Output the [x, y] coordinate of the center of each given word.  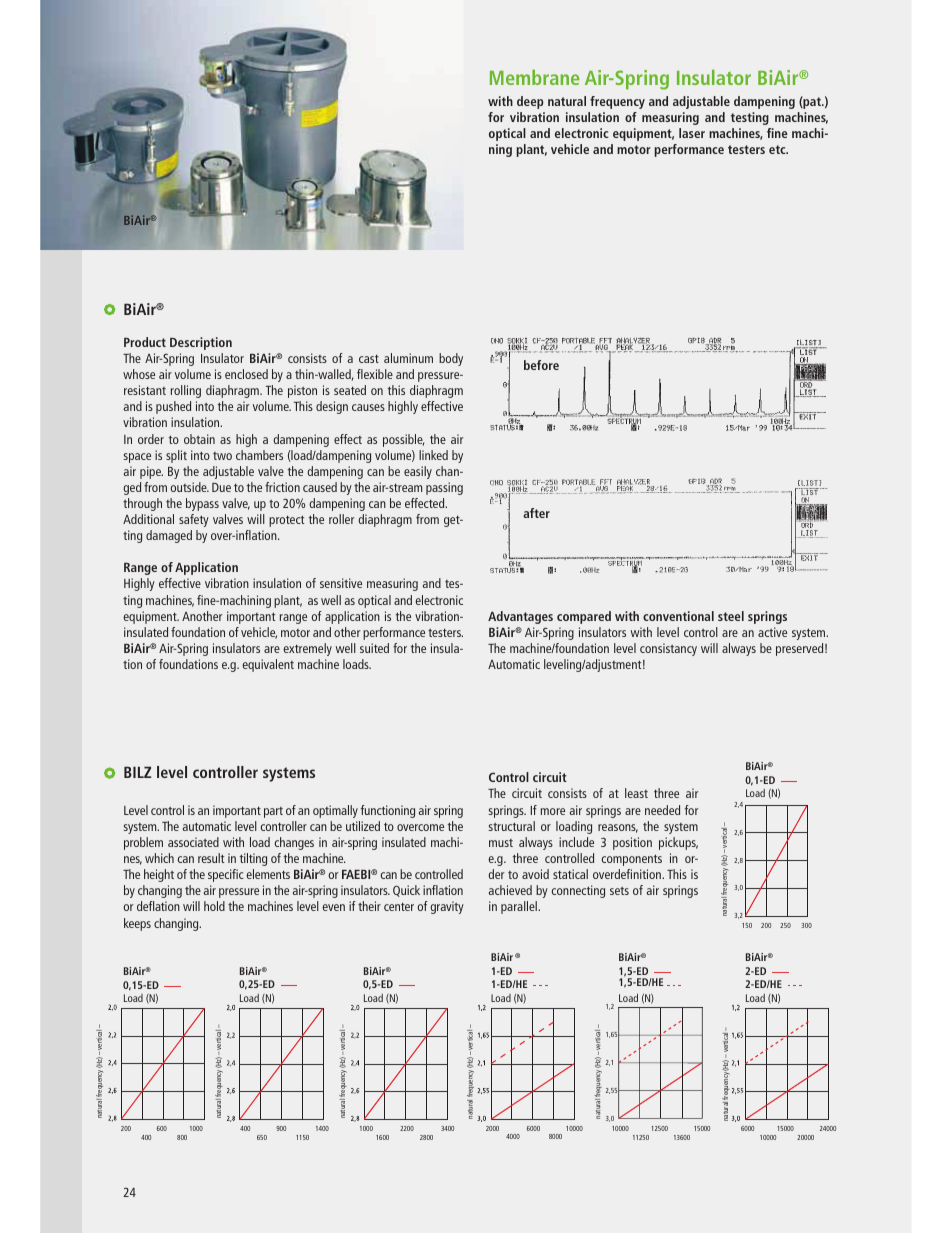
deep [530, 102]
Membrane [535, 77]
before [541, 365]
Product [145, 342]
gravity [447, 907]
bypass [202, 504]
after [536, 513]
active [772, 632]
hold [214, 906]
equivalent [268, 665]
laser [692, 133]
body [451, 359]
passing [444, 488]
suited [374, 648]
